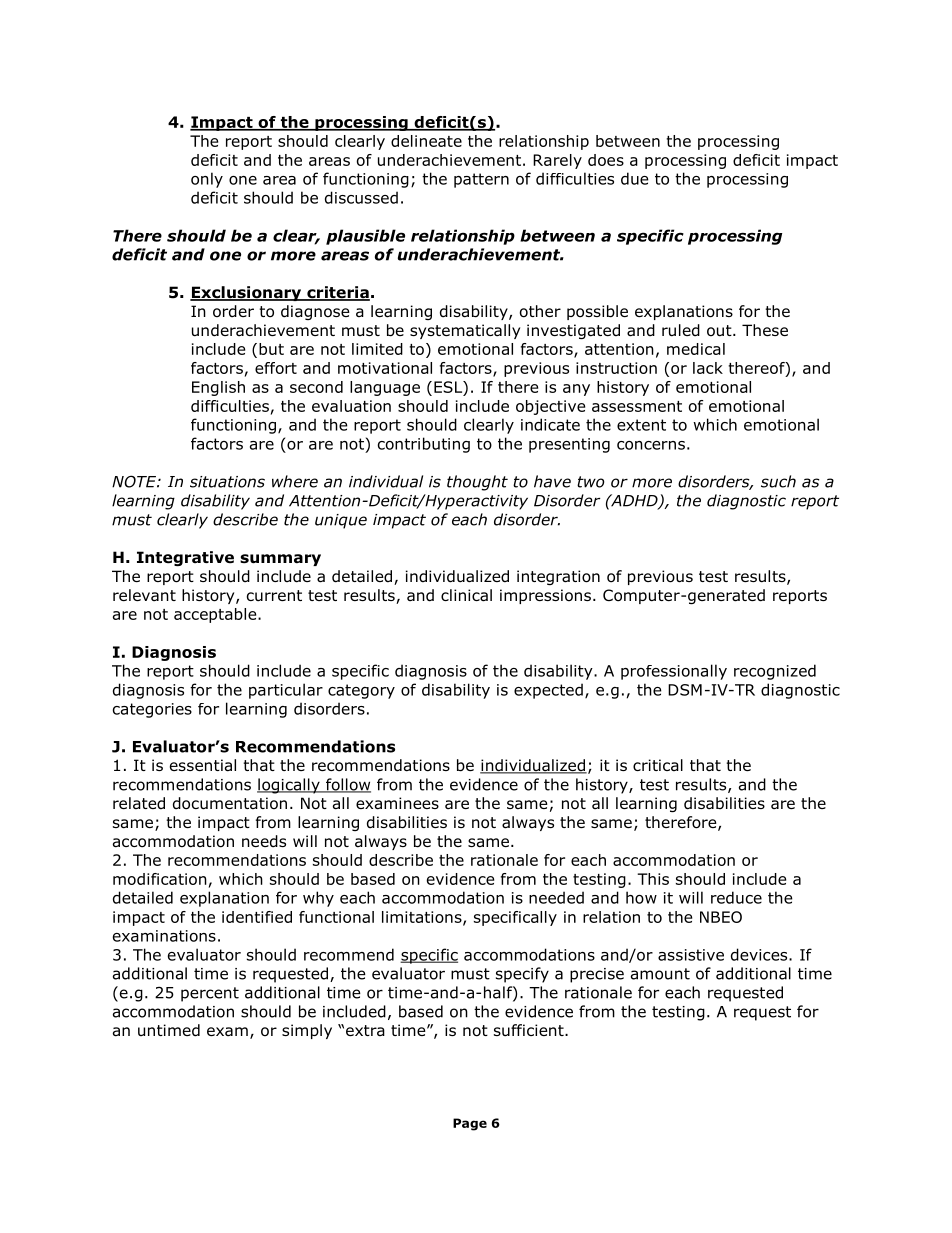 The height and width of the screenshot is (1233, 952). What do you see at coordinates (466, 595) in the screenshot?
I see `clinical` at bounding box center [466, 595].
